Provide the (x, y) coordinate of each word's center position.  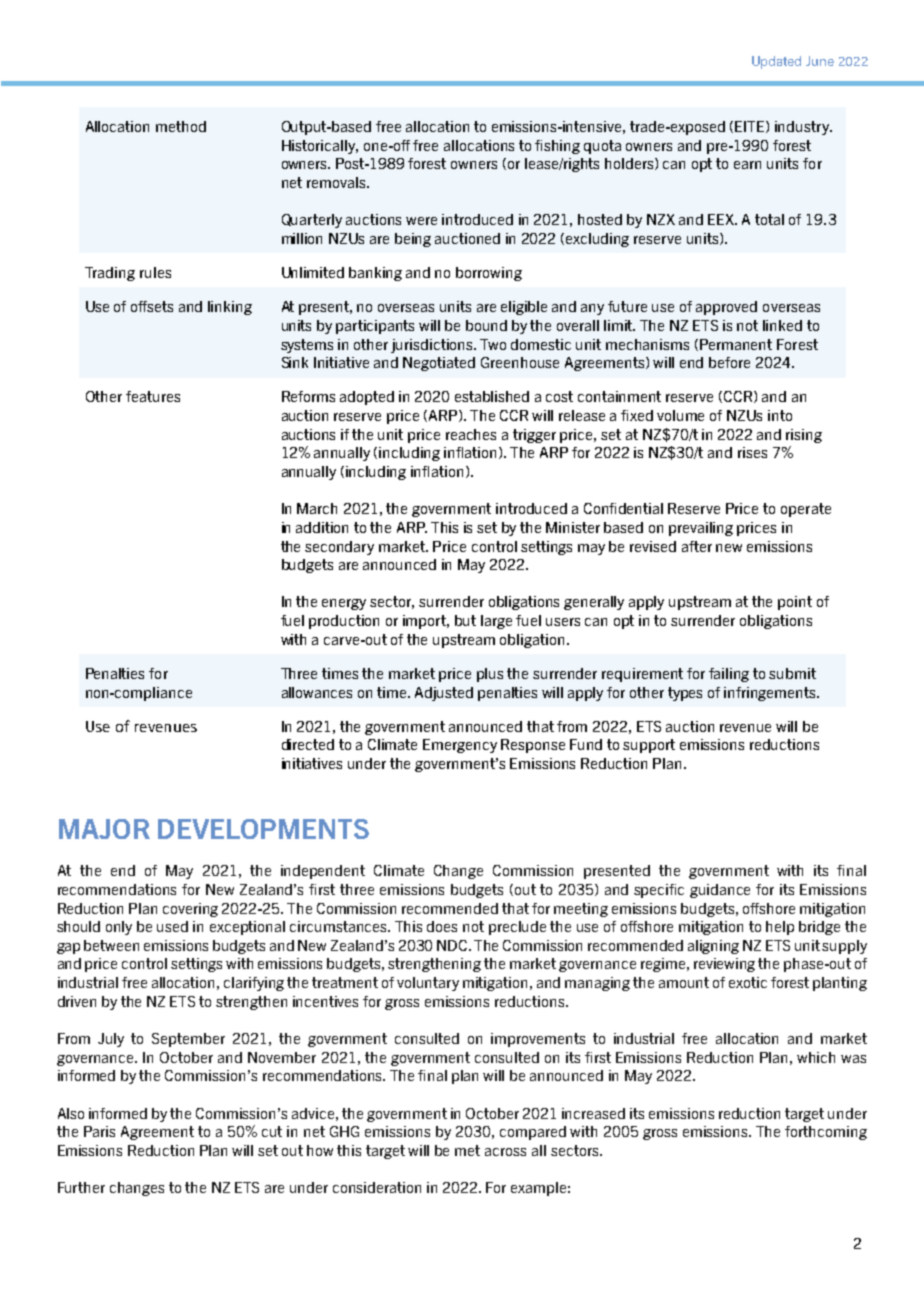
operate (806, 510)
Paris (99, 1131)
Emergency (460, 746)
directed (308, 744)
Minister (573, 527)
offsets (152, 306)
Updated (776, 62)
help (780, 928)
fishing (557, 147)
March (317, 508)
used (172, 926)
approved (726, 308)
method (181, 126)
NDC (454, 945)
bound (486, 325)
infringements (771, 694)
